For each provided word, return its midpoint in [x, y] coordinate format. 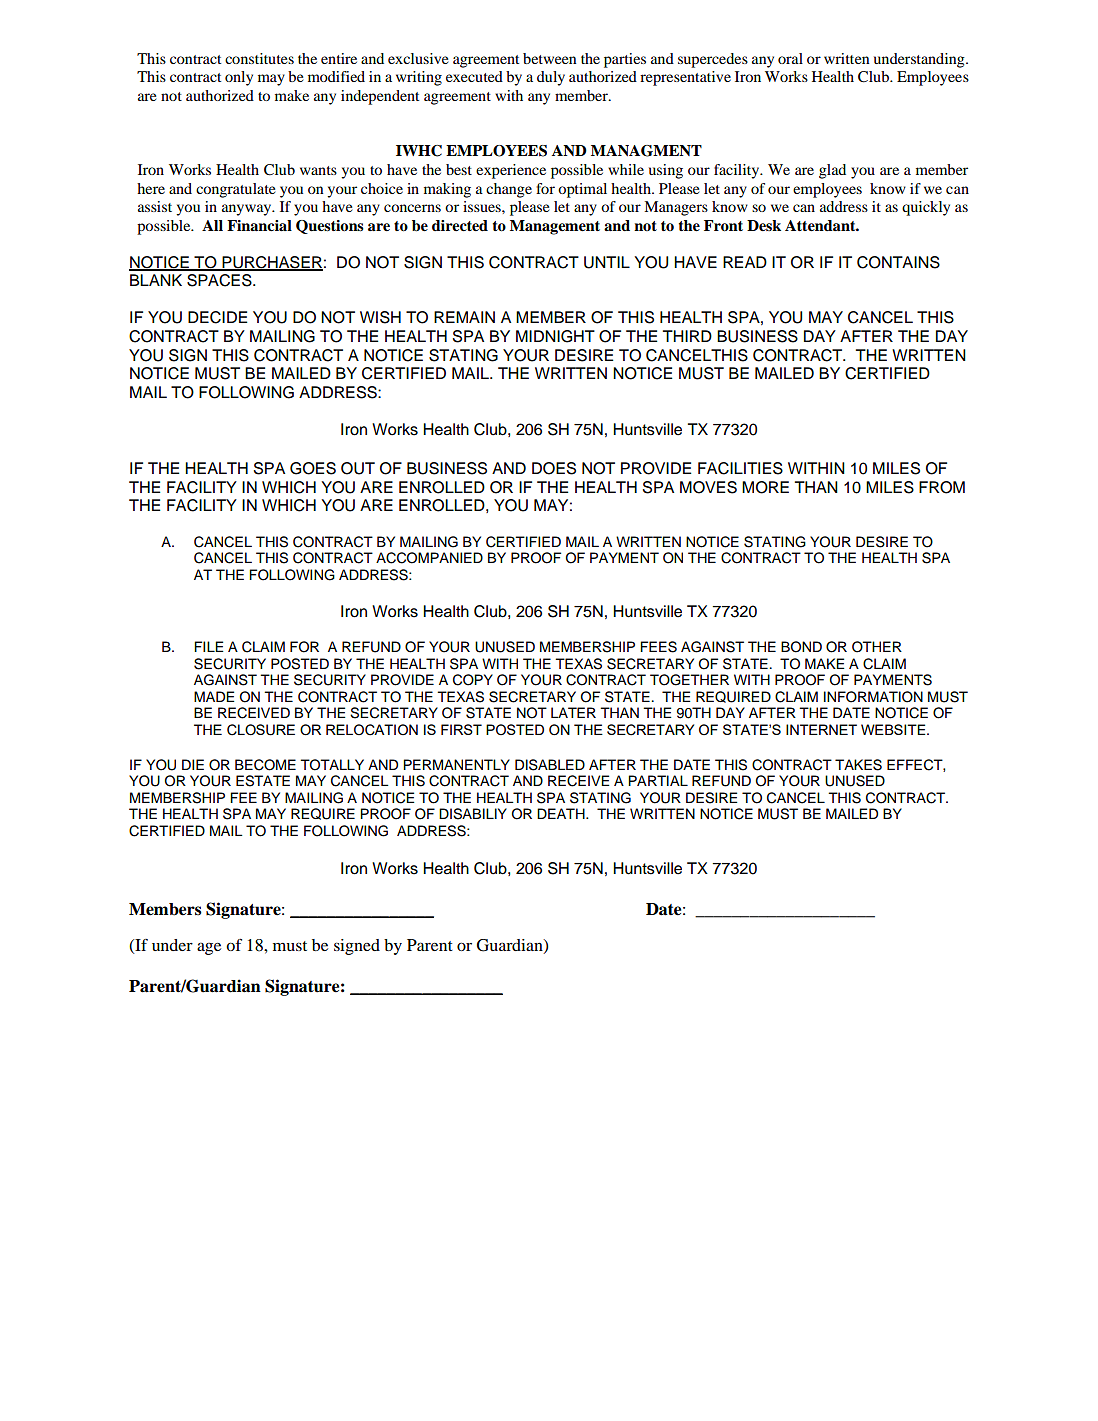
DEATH [562, 813]
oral [790, 58]
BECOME [265, 765]
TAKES [858, 765]
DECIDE [217, 317]
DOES [554, 468]
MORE [765, 487]
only [239, 78]
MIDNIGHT [555, 336]
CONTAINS [898, 262]
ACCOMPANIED [429, 558]
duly [551, 78]
